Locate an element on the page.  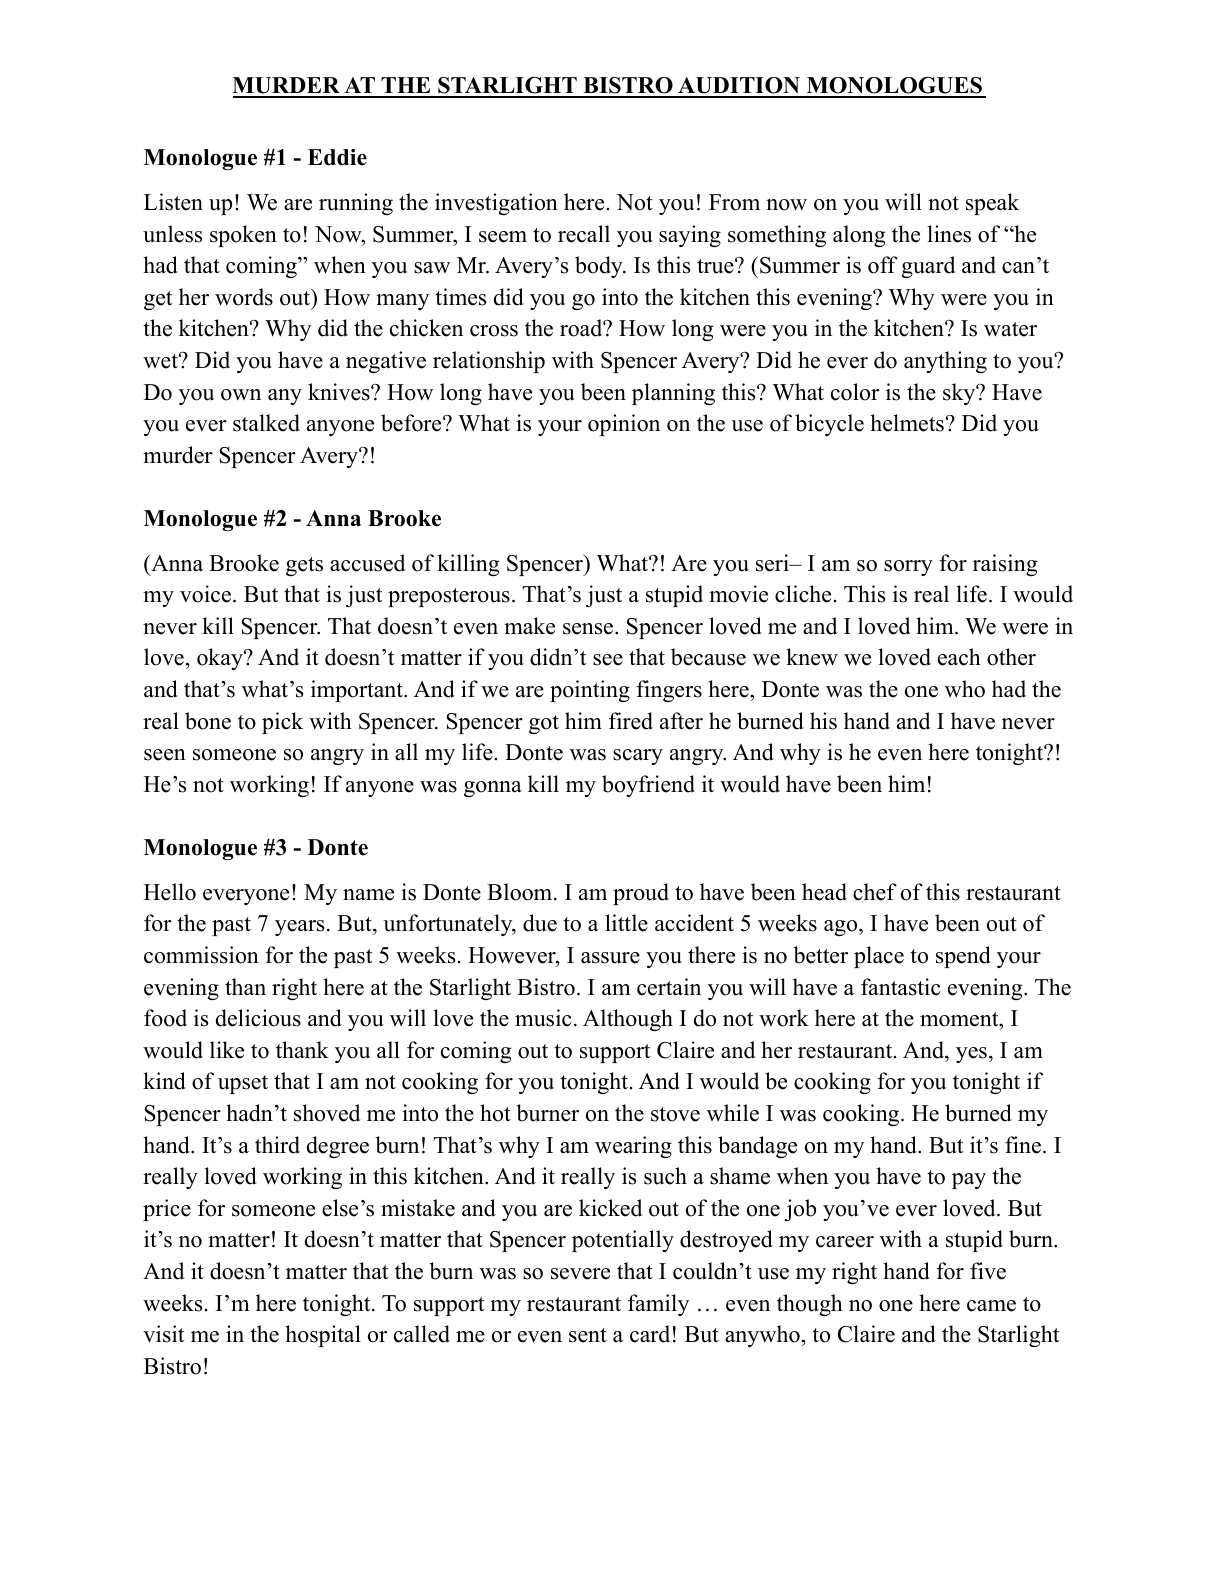
little is located at coordinates (626, 923).
